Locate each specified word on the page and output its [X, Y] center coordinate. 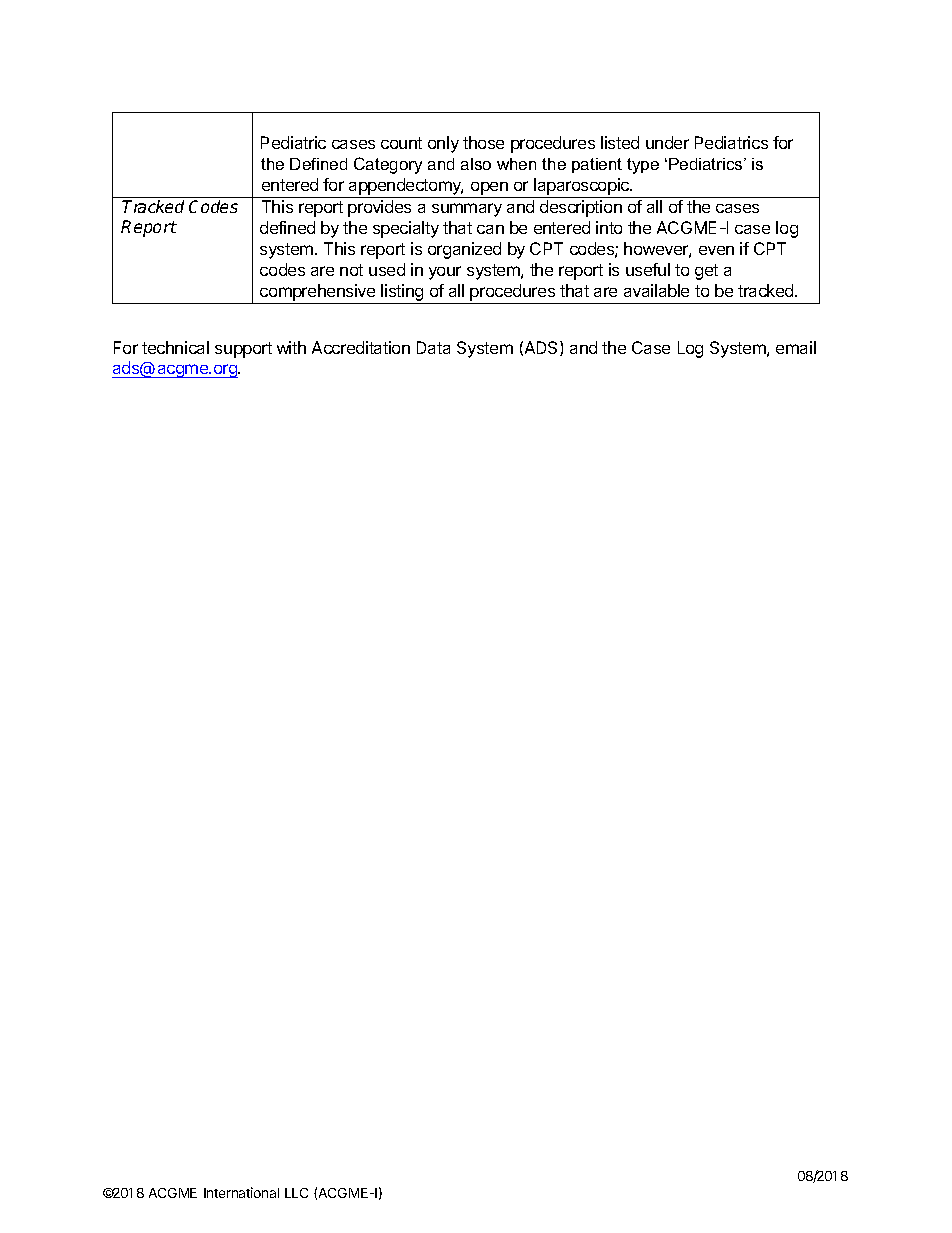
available [656, 290]
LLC [296, 1193]
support [243, 350]
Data [433, 347]
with [291, 347]
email [796, 347]
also [476, 164]
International [241, 1192]
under [667, 142]
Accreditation [361, 347]
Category [388, 165]
